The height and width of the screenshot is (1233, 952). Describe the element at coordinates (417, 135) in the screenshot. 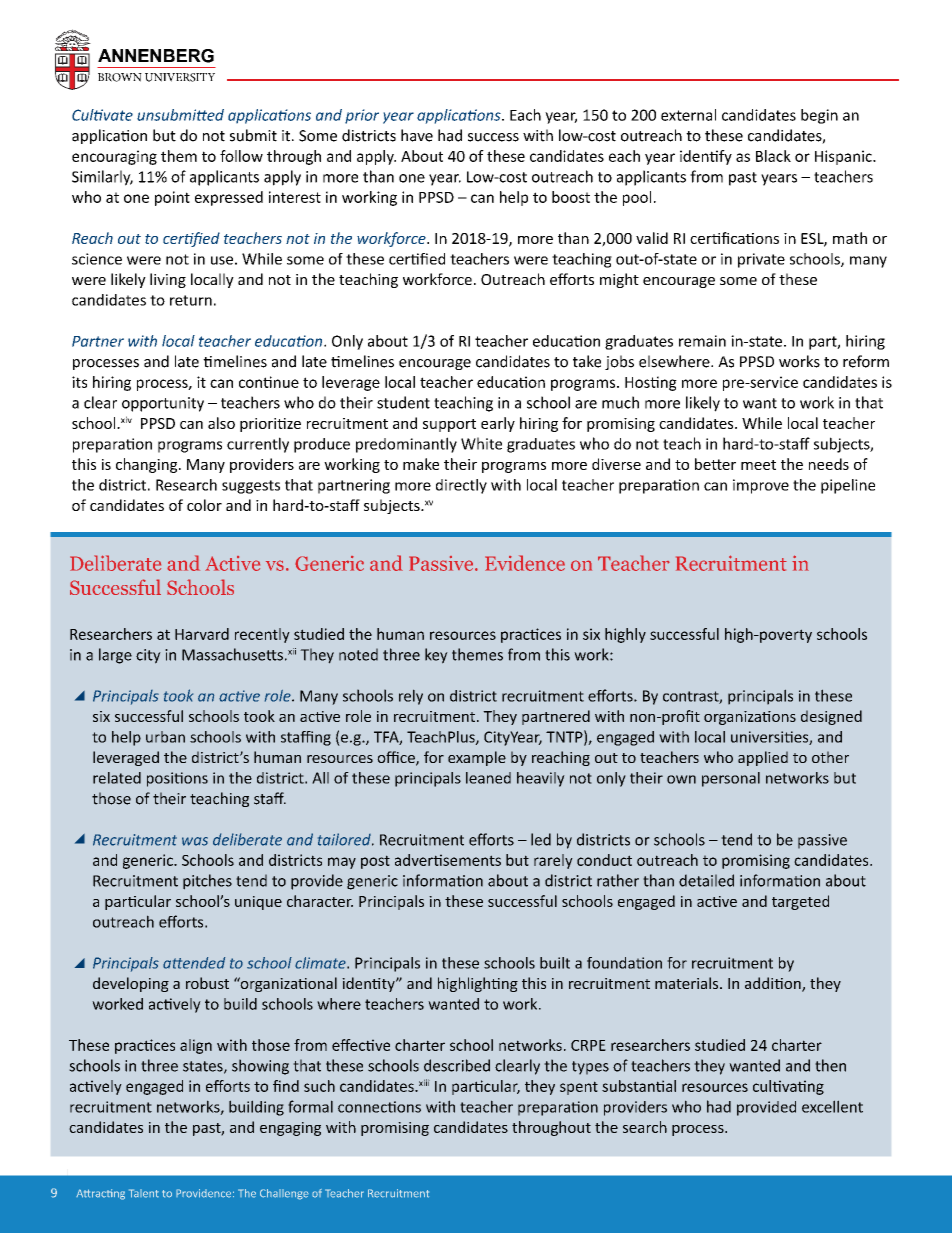

I see `have` at that location.
